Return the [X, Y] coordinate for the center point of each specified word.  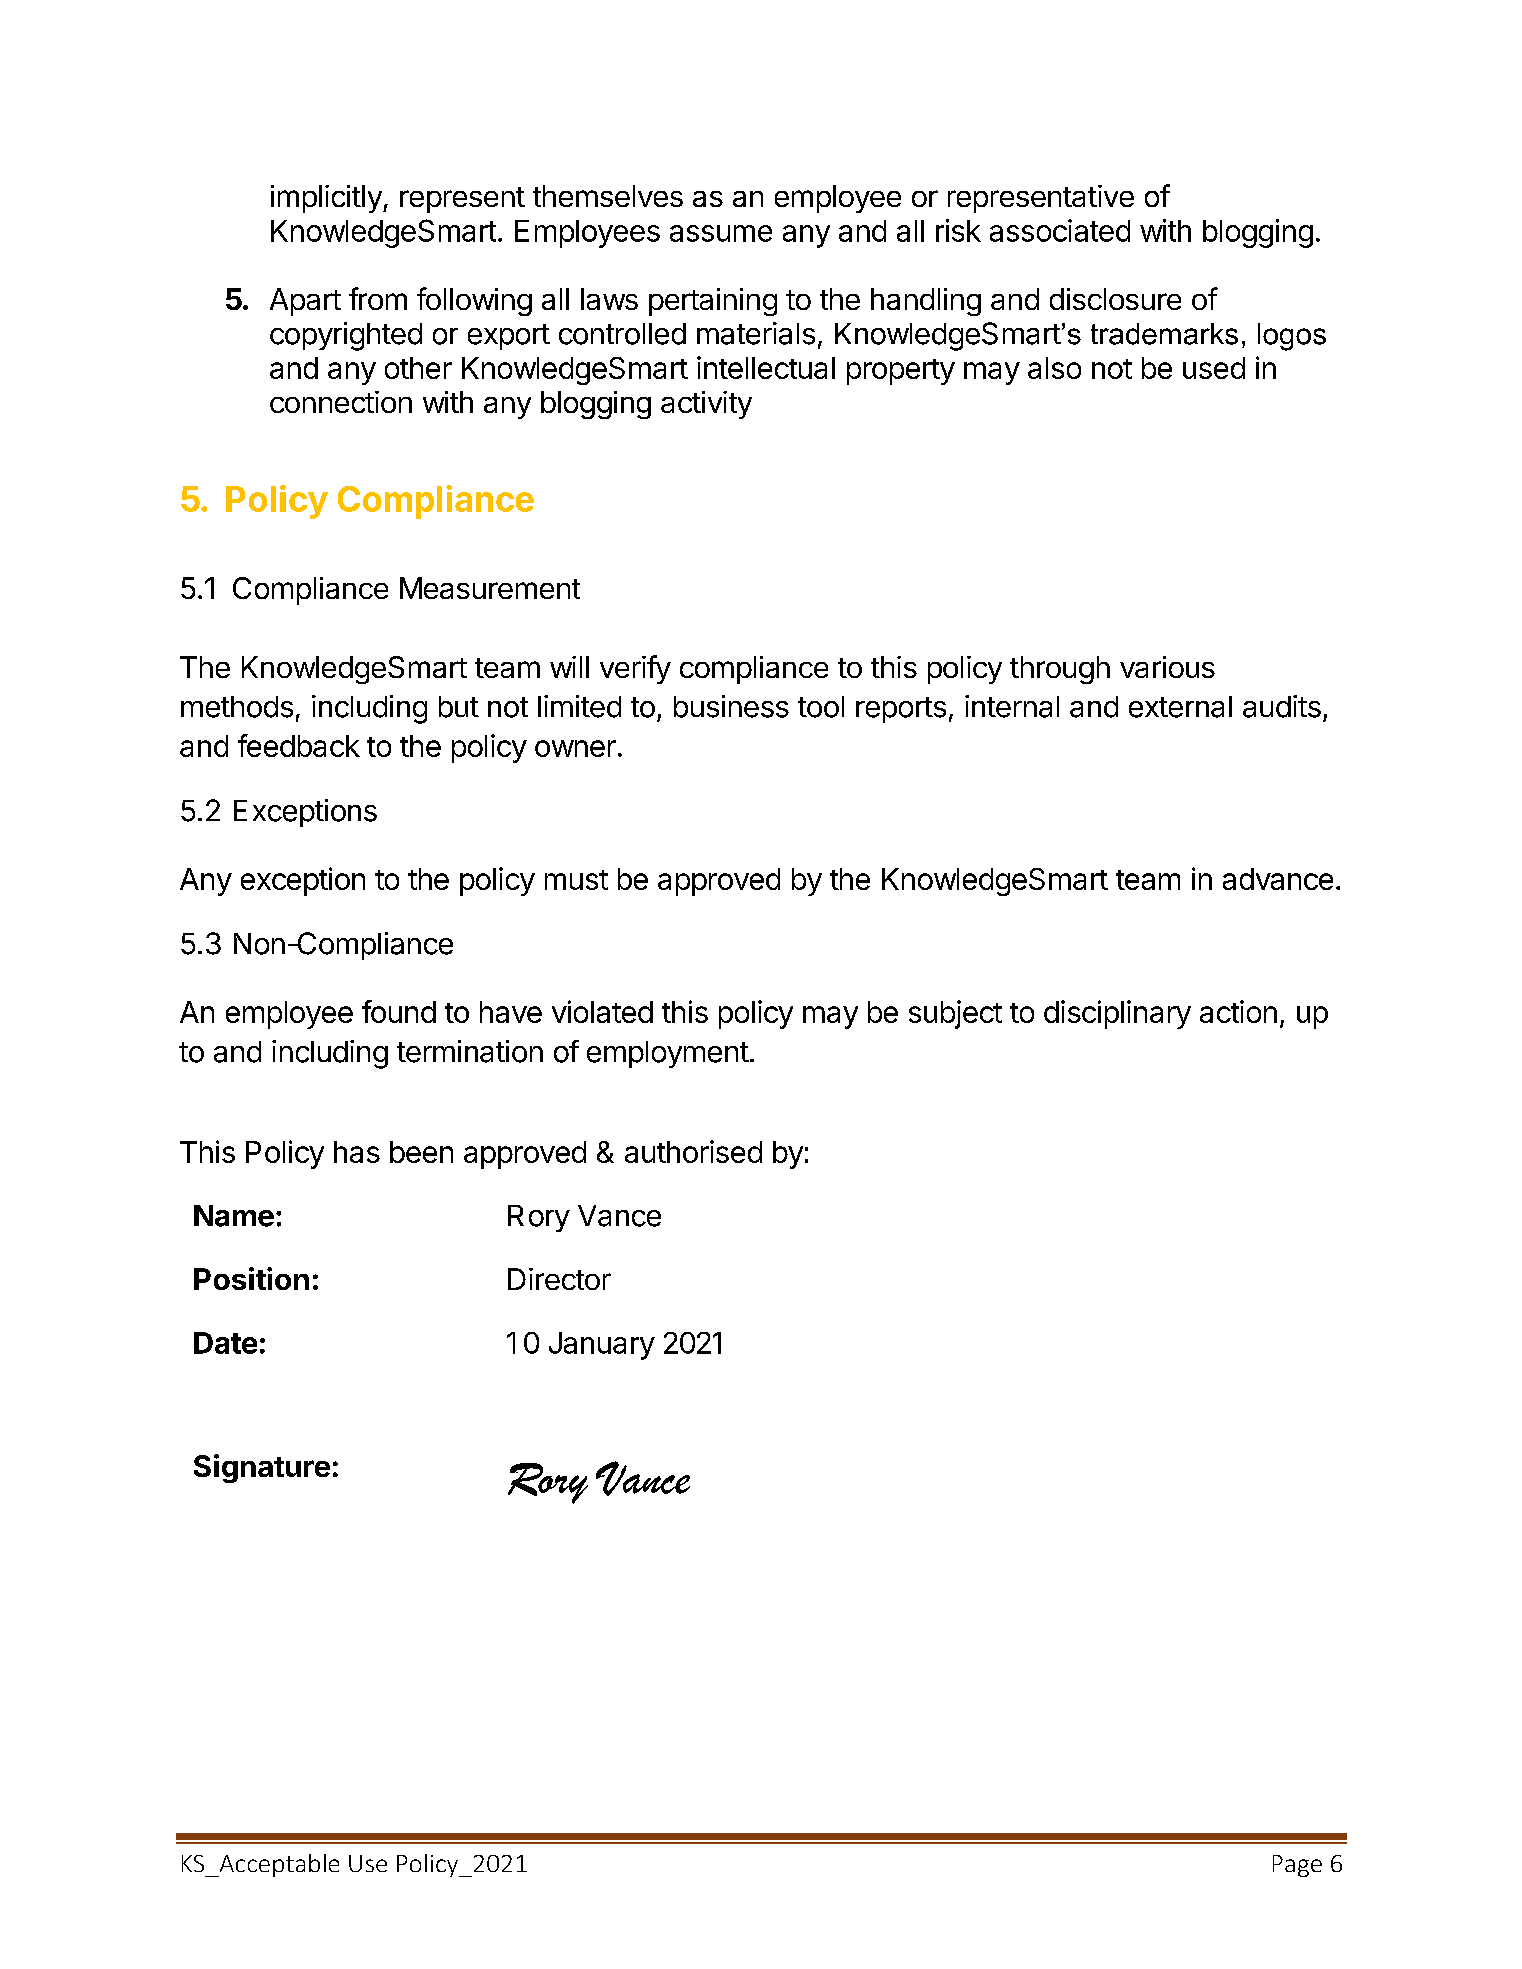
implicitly [327, 199]
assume [721, 233]
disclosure [1115, 299]
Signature [262, 1468]
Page [1297, 1866]
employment [668, 1054]
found [399, 1011]
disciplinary [1117, 1014]
